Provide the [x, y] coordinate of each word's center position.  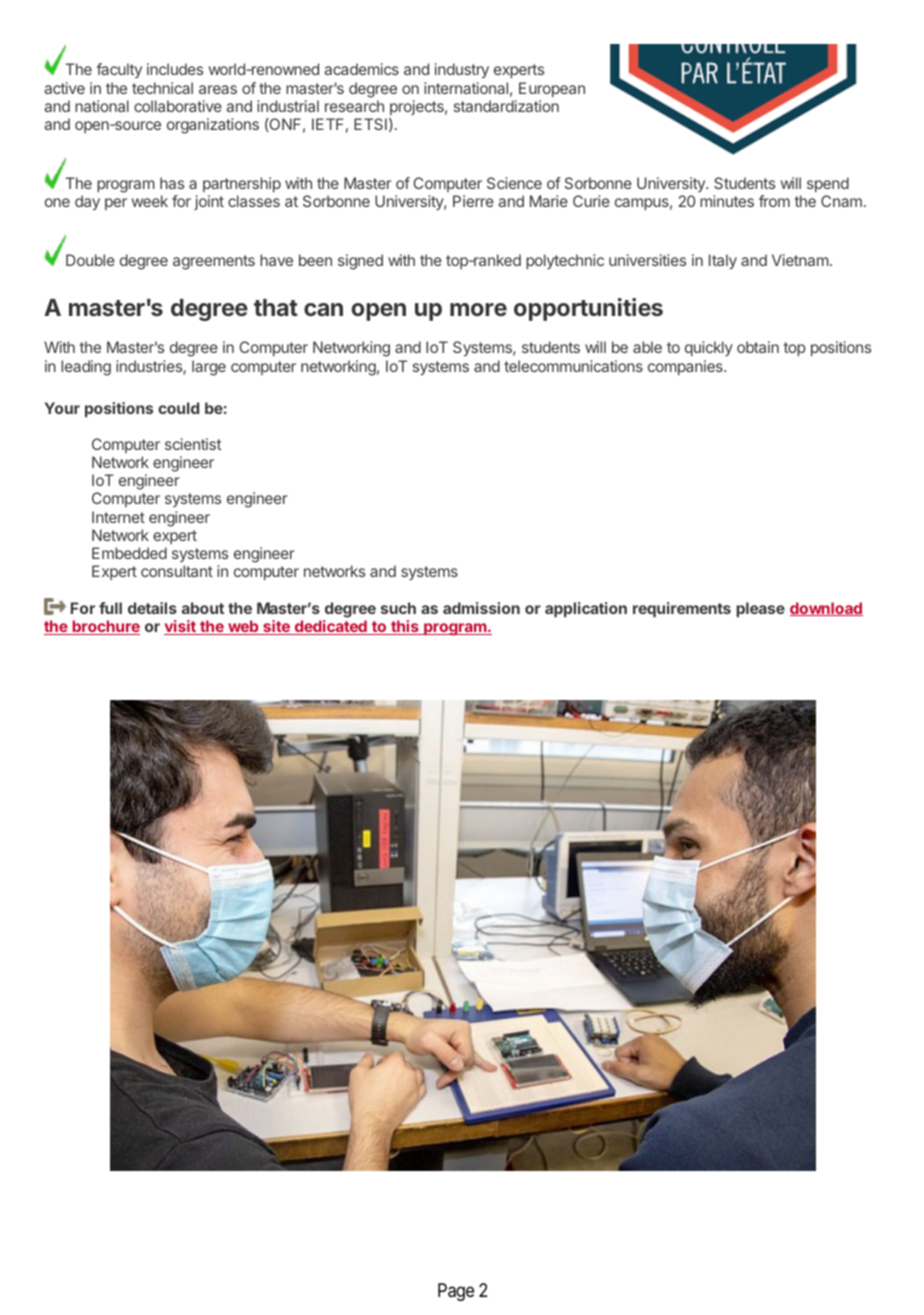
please [760, 609]
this [405, 627]
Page [456, 1292]
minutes [727, 201]
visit [181, 627]
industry [462, 70]
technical [162, 88]
